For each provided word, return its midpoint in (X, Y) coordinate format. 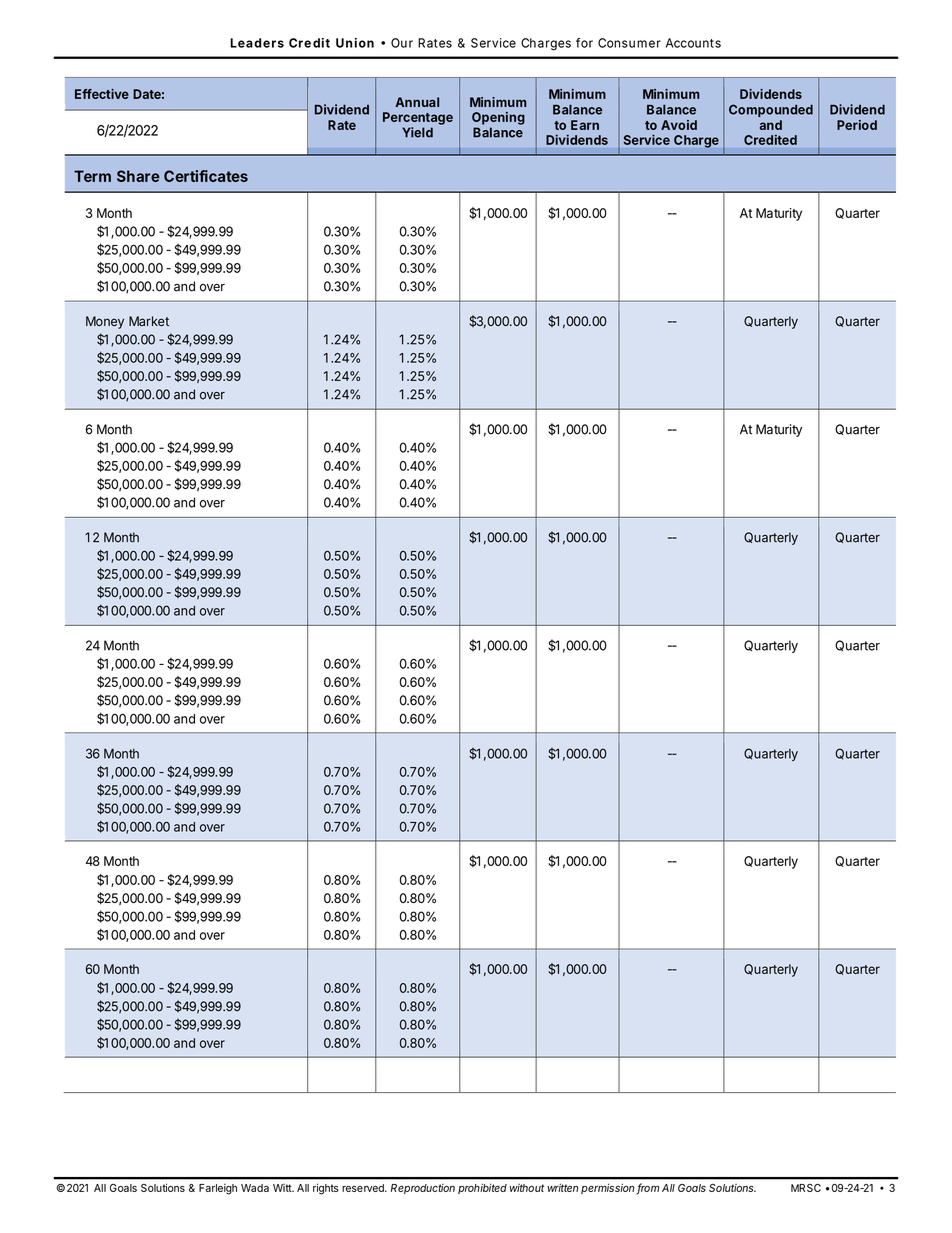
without (527, 1187)
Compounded (771, 110)
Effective (102, 94)
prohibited (482, 1188)
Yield (417, 132)
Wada (255, 1188)
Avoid (679, 125)
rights (326, 1189)
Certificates (206, 176)
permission (609, 1188)
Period (857, 125)
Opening (498, 118)
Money (105, 322)
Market (149, 321)
